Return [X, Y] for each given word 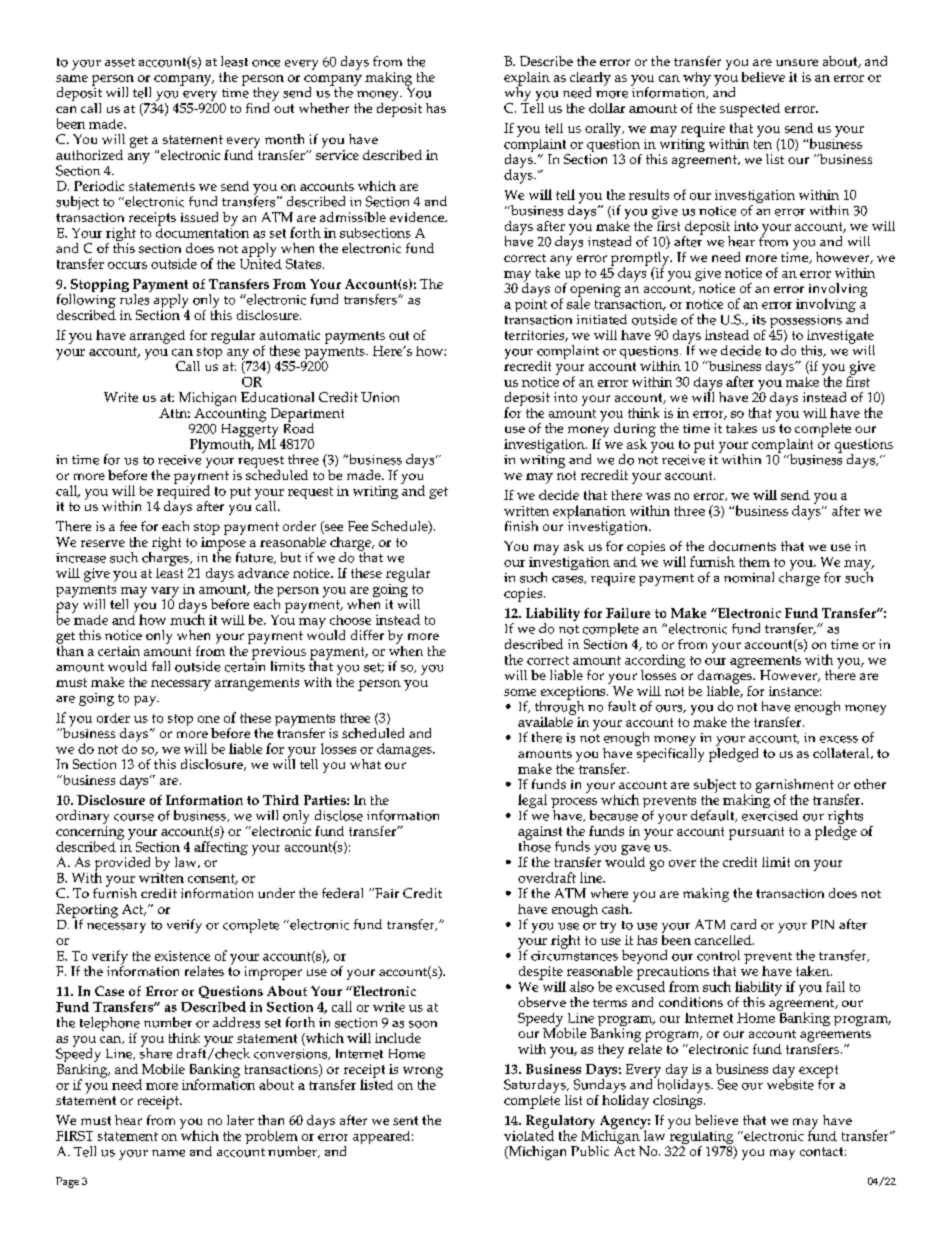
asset [120, 62]
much [187, 618]
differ [367, 635]
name [168, 1153]
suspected [750, 110]
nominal [749, 577]
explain [527, 80]
